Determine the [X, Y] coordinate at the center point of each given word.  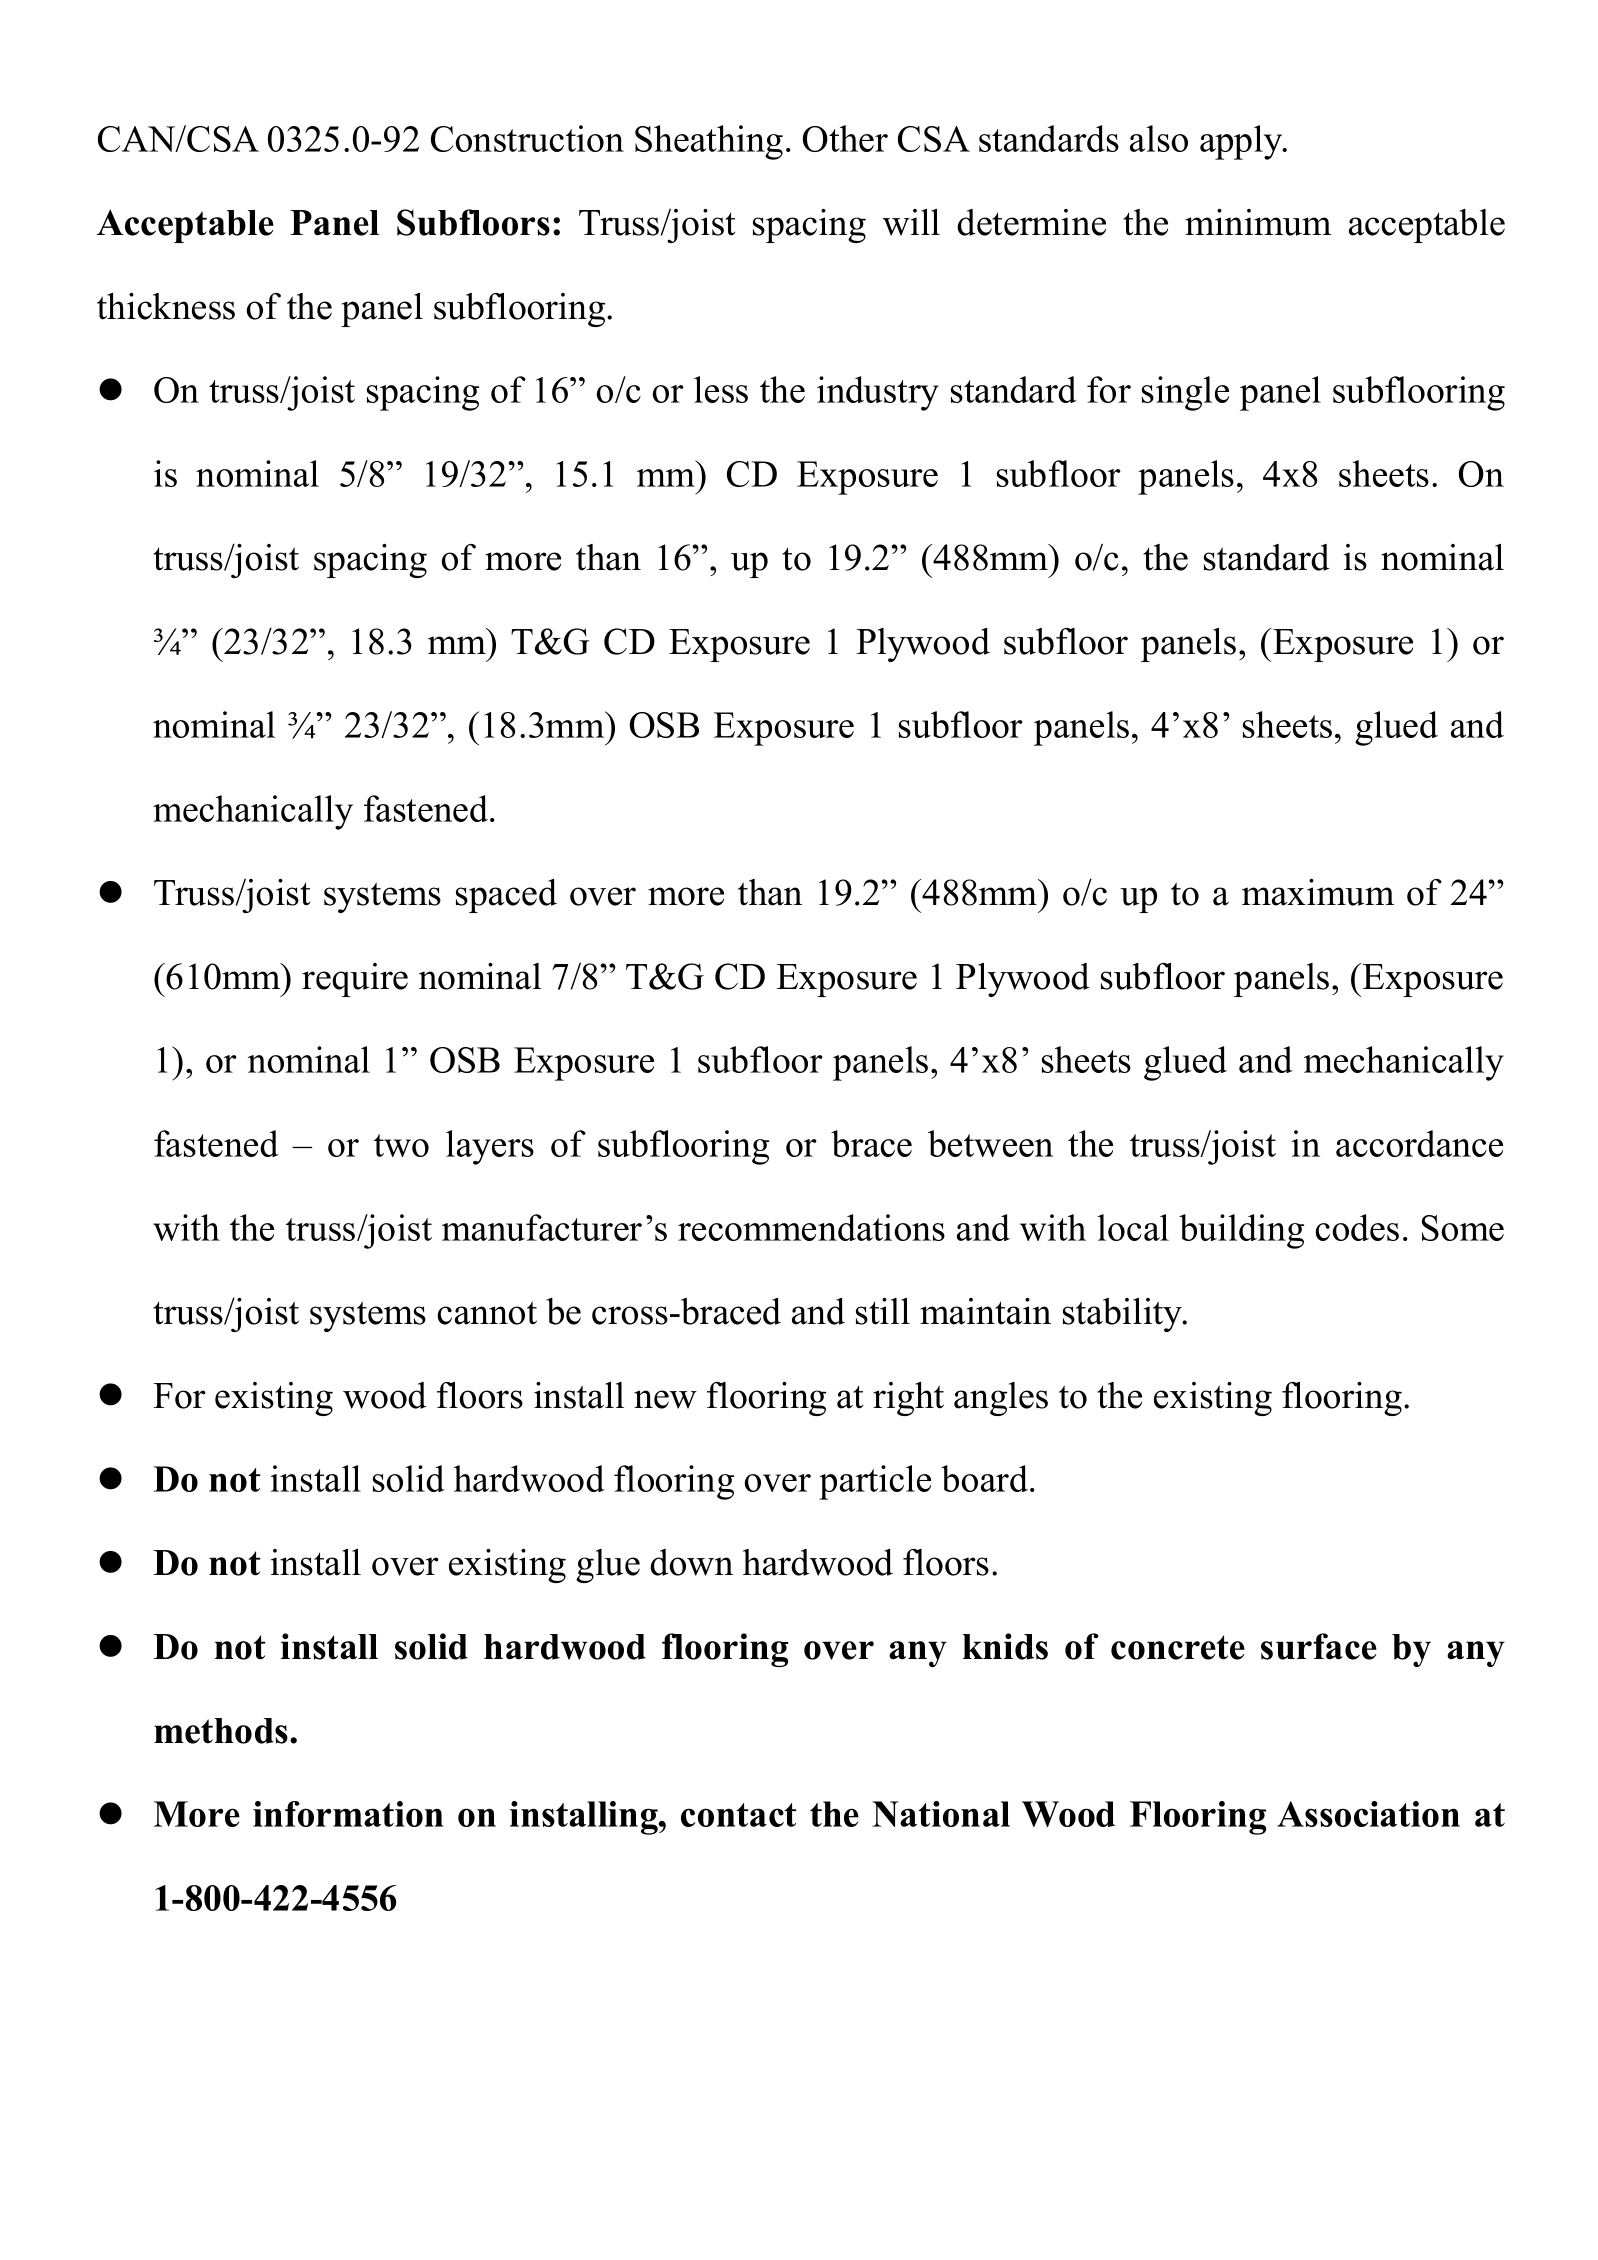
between [990, 1143]
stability [1123, 1315]
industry [878, 393]
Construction [527, 138]
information [348, 1814]
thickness [166, 306]
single [1185, 393]
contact [739, 1815]
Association [1368, 1814]
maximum [1318, 892]
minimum [1258, 222]
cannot [487, 1313]
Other [845, 138]
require [355, 980]
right [908, 1399]
